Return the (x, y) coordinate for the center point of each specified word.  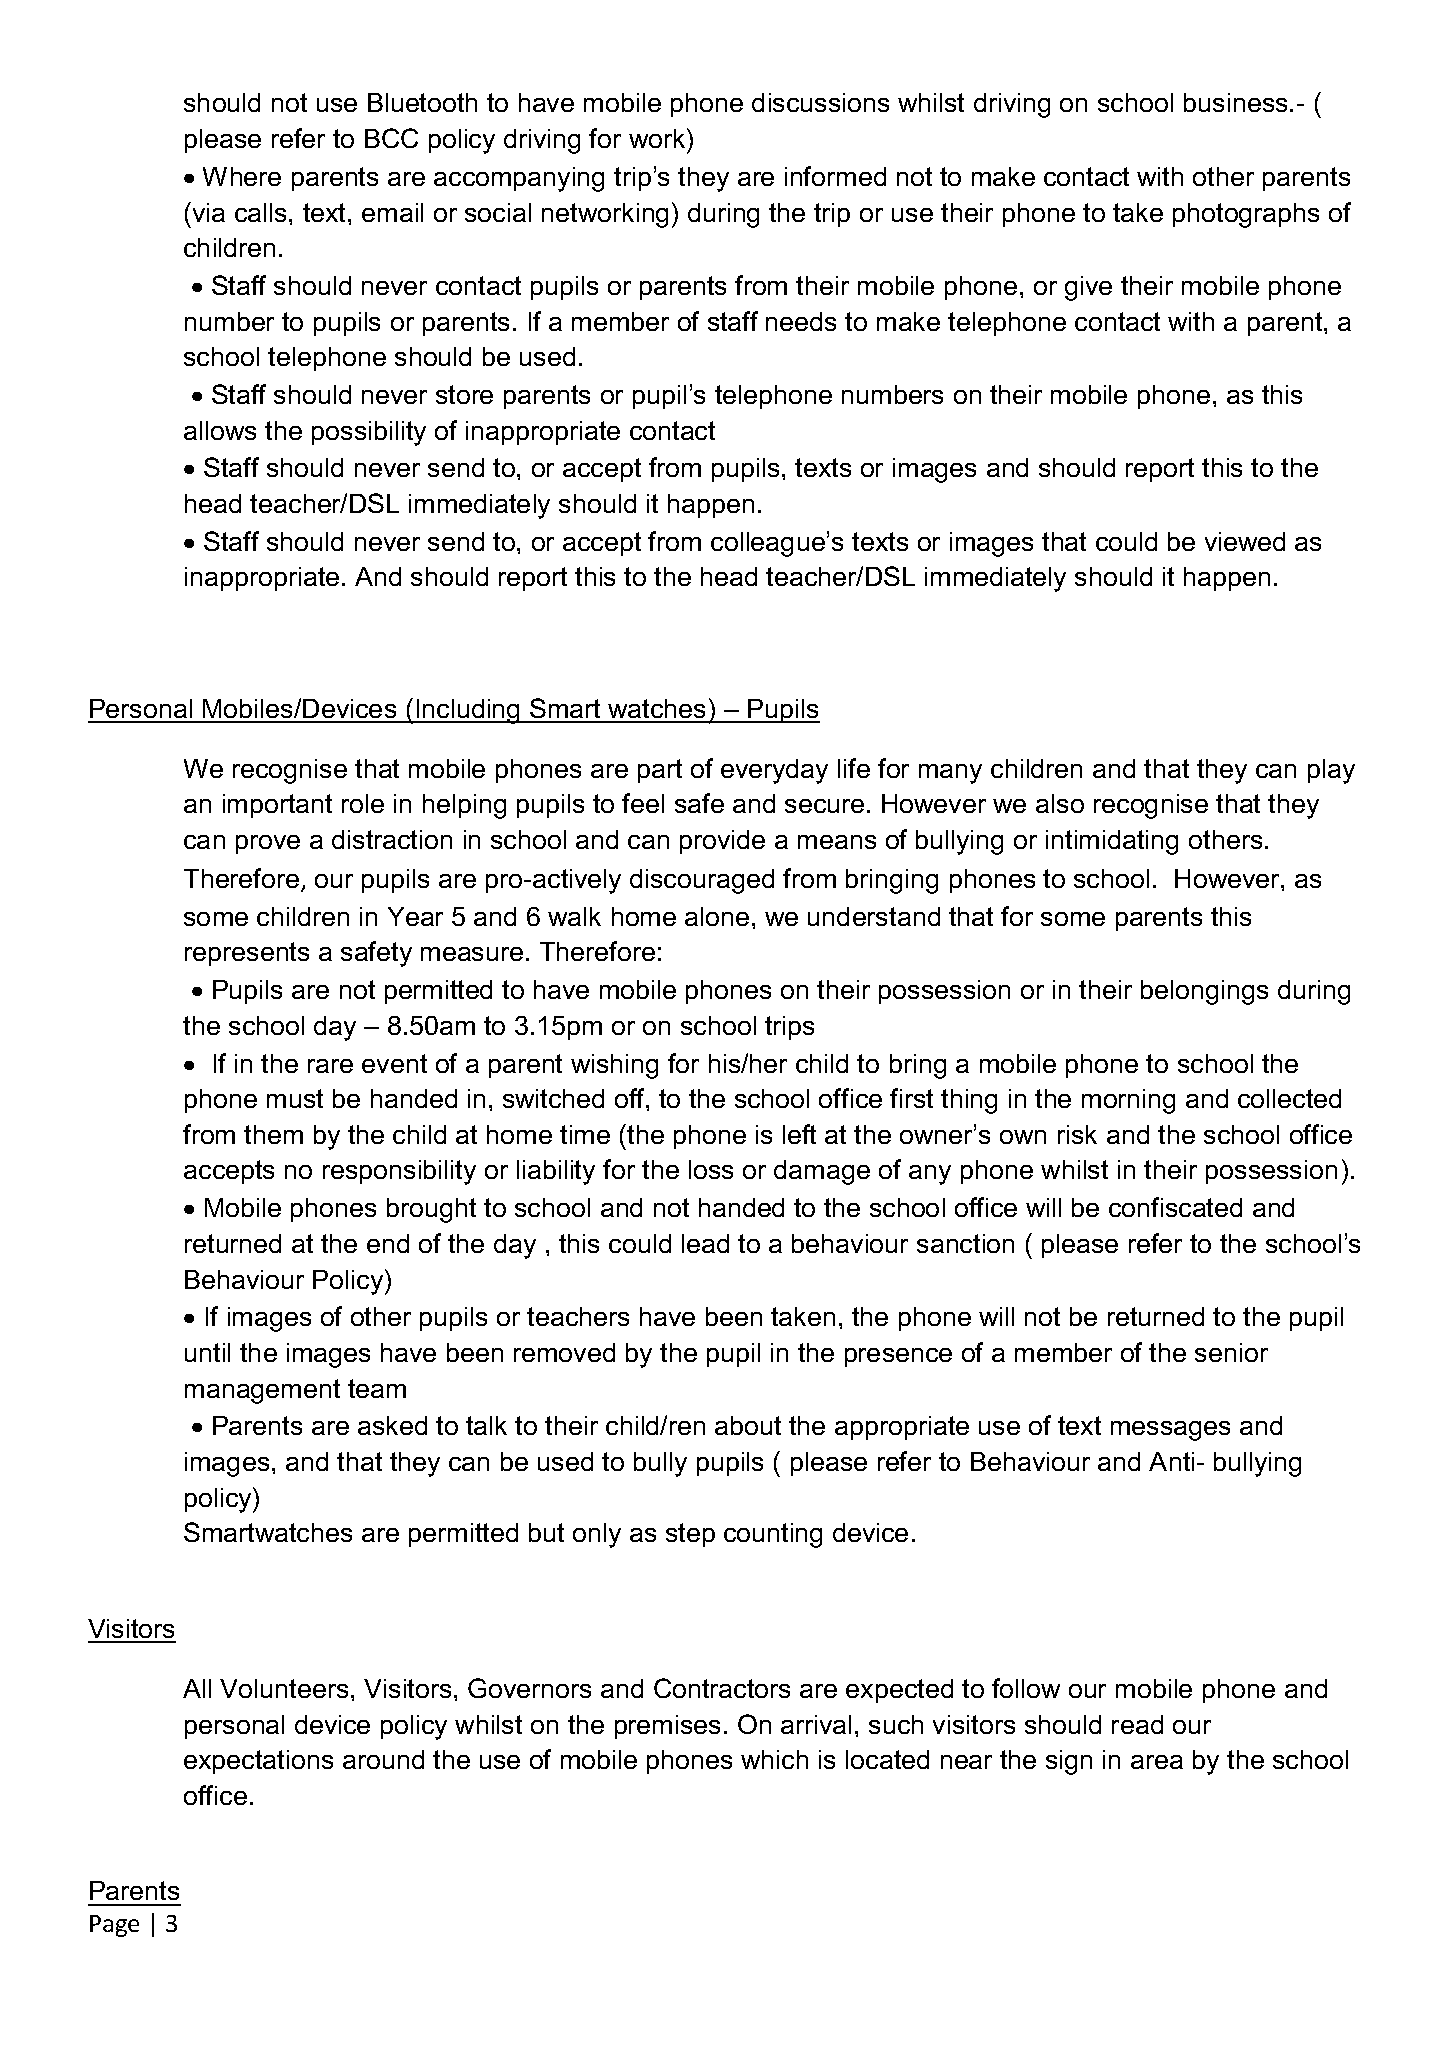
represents (247, 954)
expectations (258, 1762)
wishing (614, 1066)
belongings (1204, 992)
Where (242, 176)
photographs (1246, 215)
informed (835, 176)
